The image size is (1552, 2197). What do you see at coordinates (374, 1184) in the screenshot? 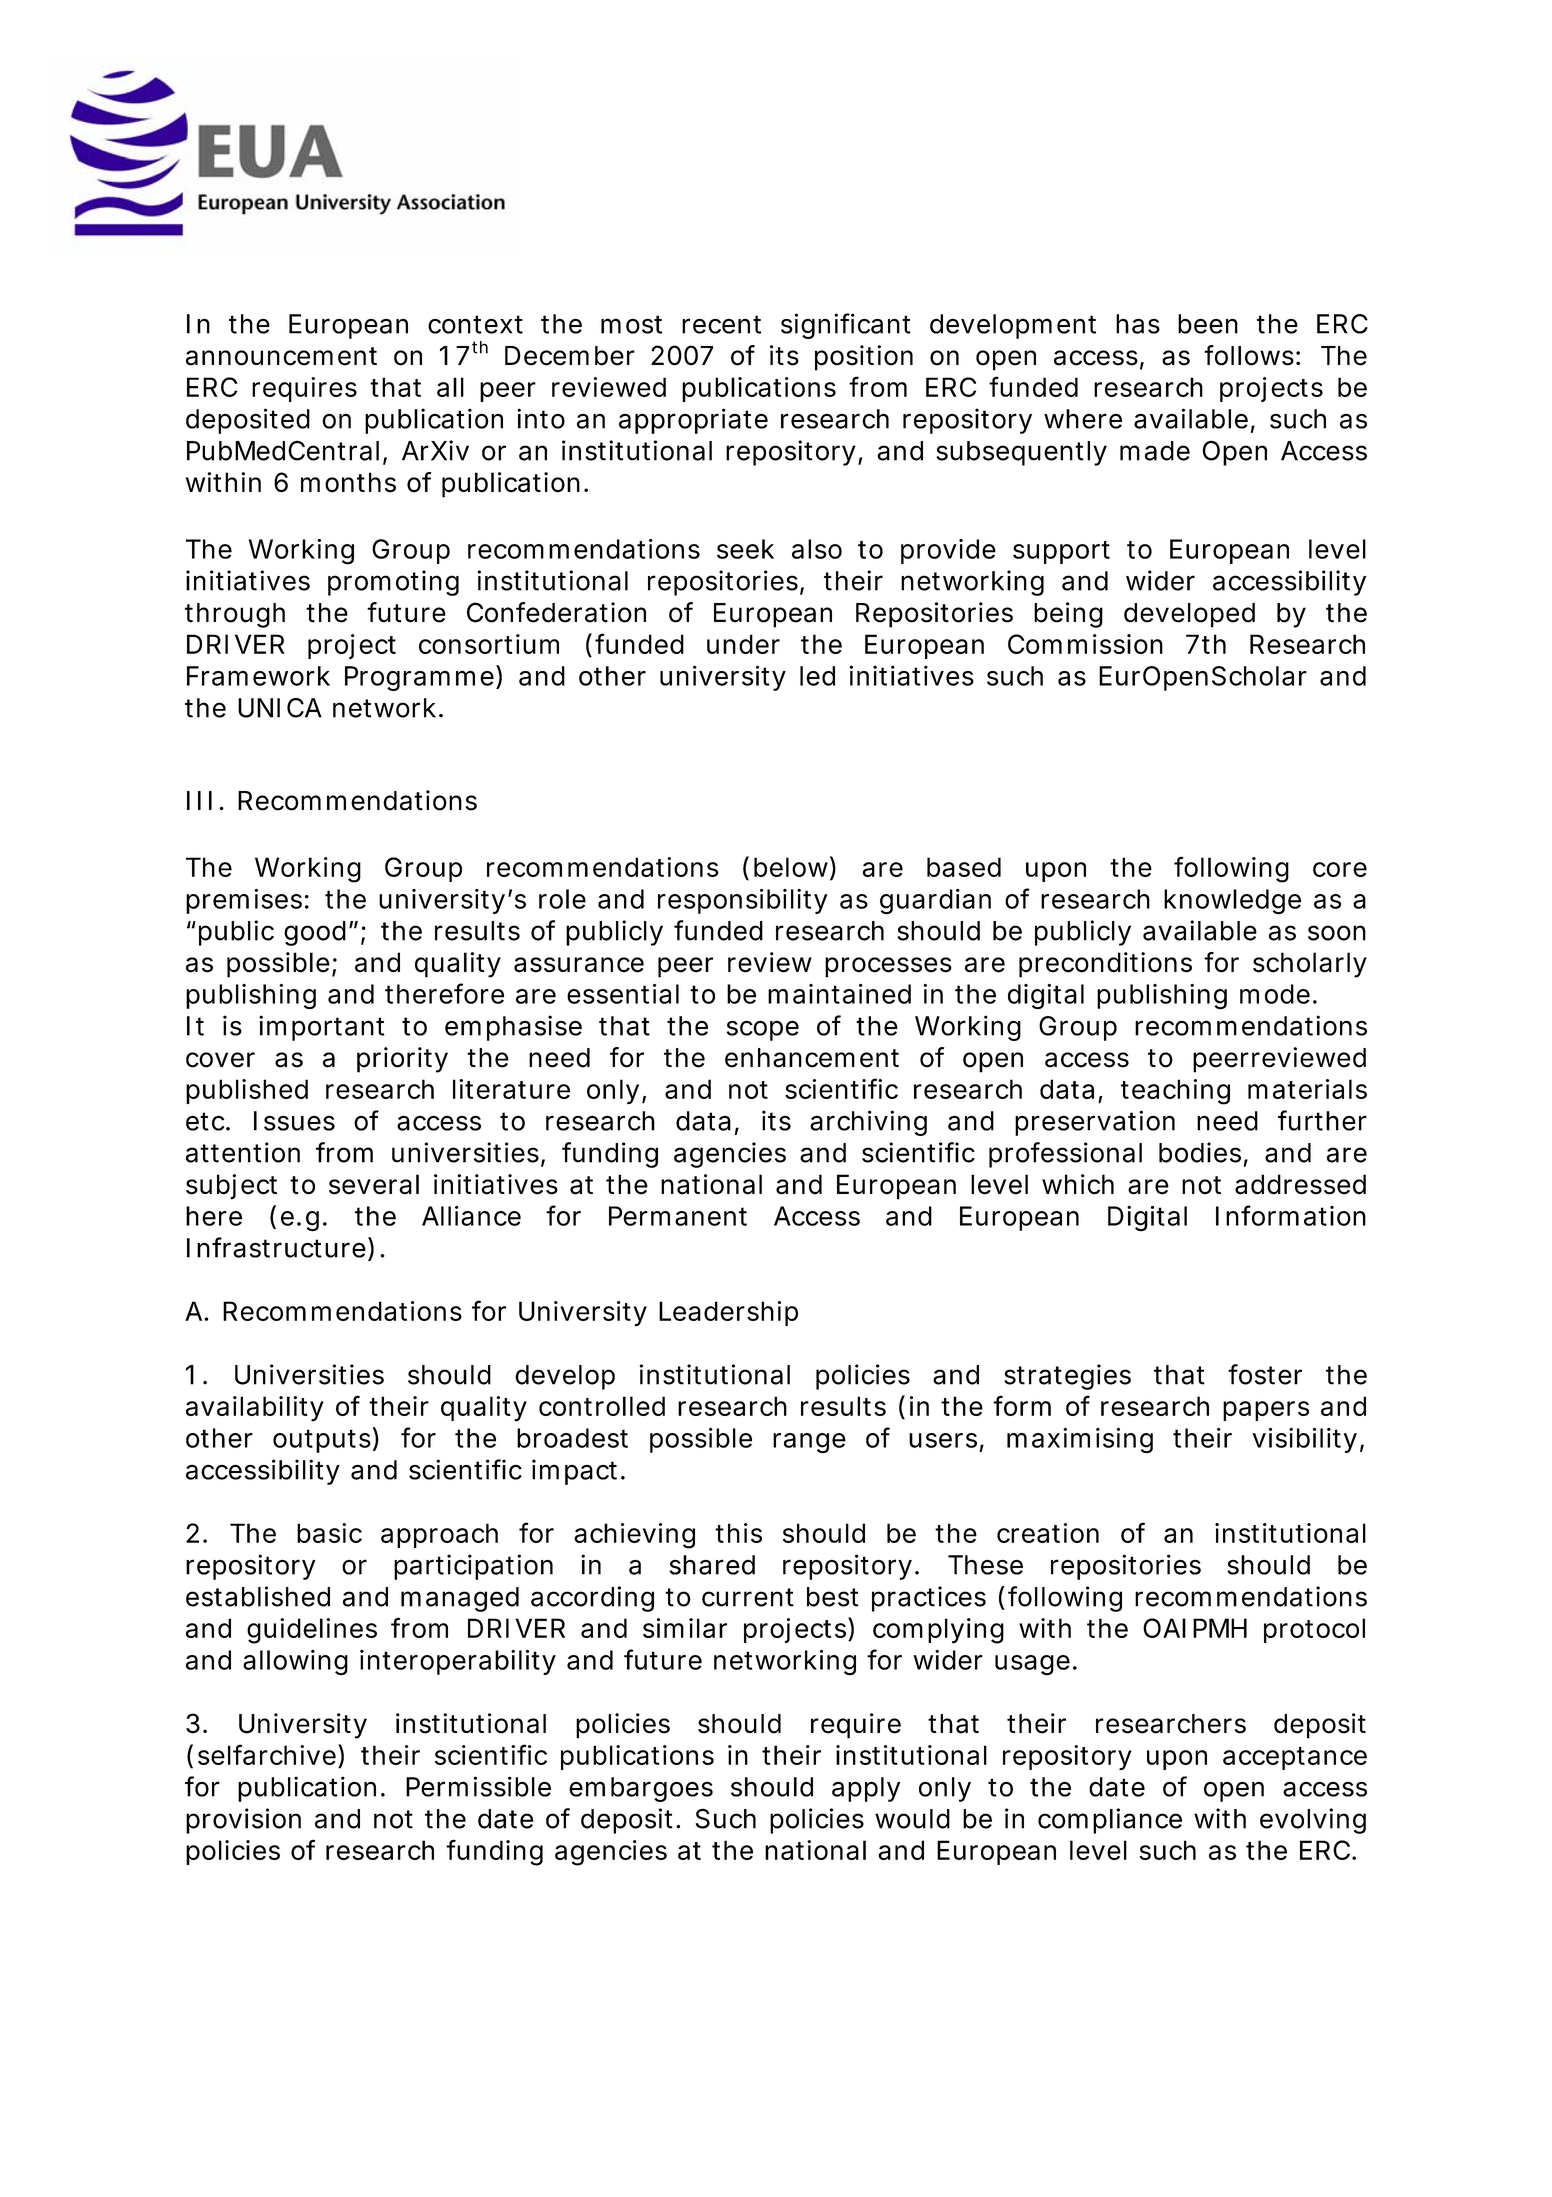
I see `several` at bounding box center [374, 1184].
